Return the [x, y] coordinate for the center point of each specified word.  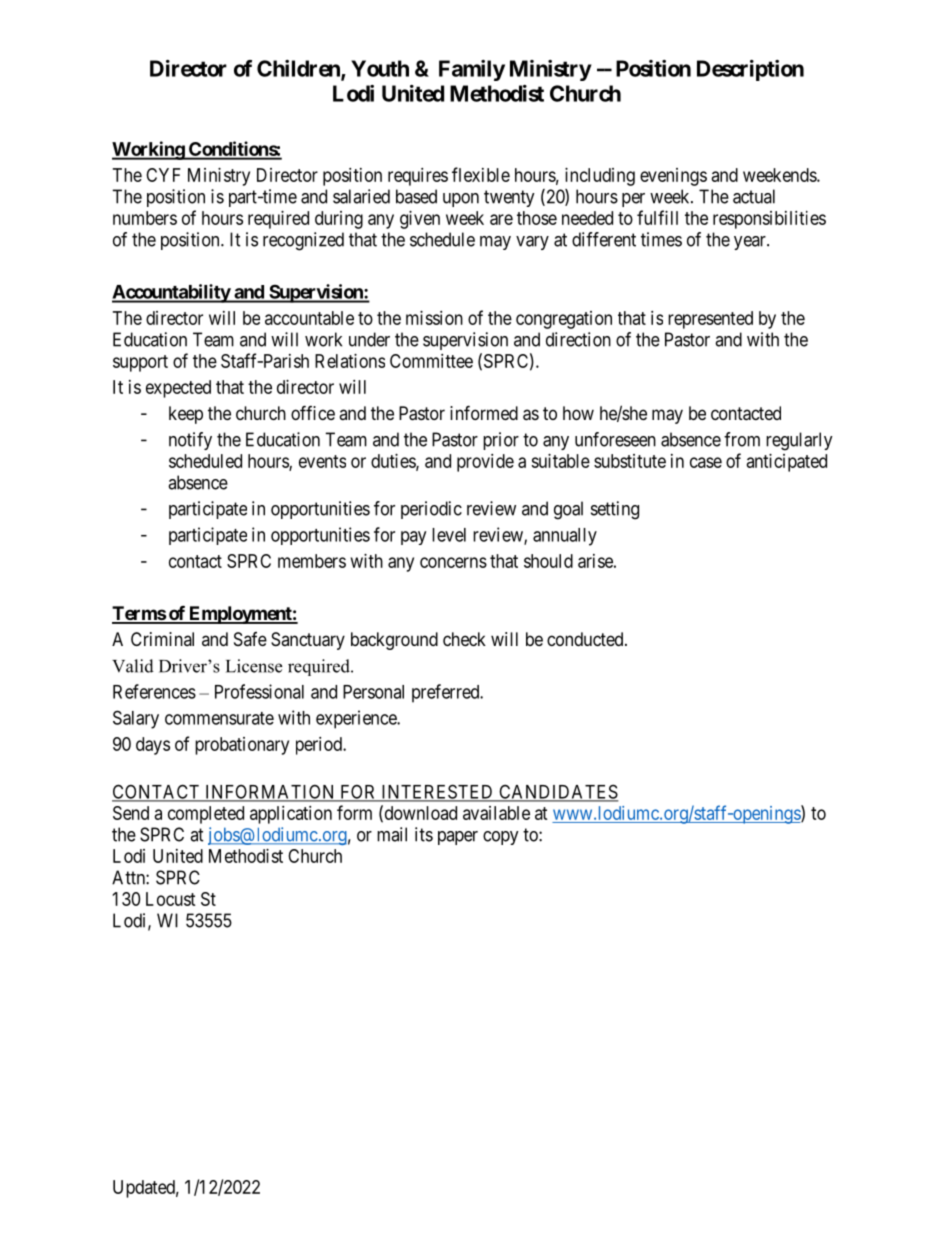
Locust [171, 899]
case [706, 462]
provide [485, 463]
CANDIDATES [558, 792]
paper [458, 838]
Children [299, 69]
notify [190, 441]
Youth [380, 68]
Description [750, 70]
